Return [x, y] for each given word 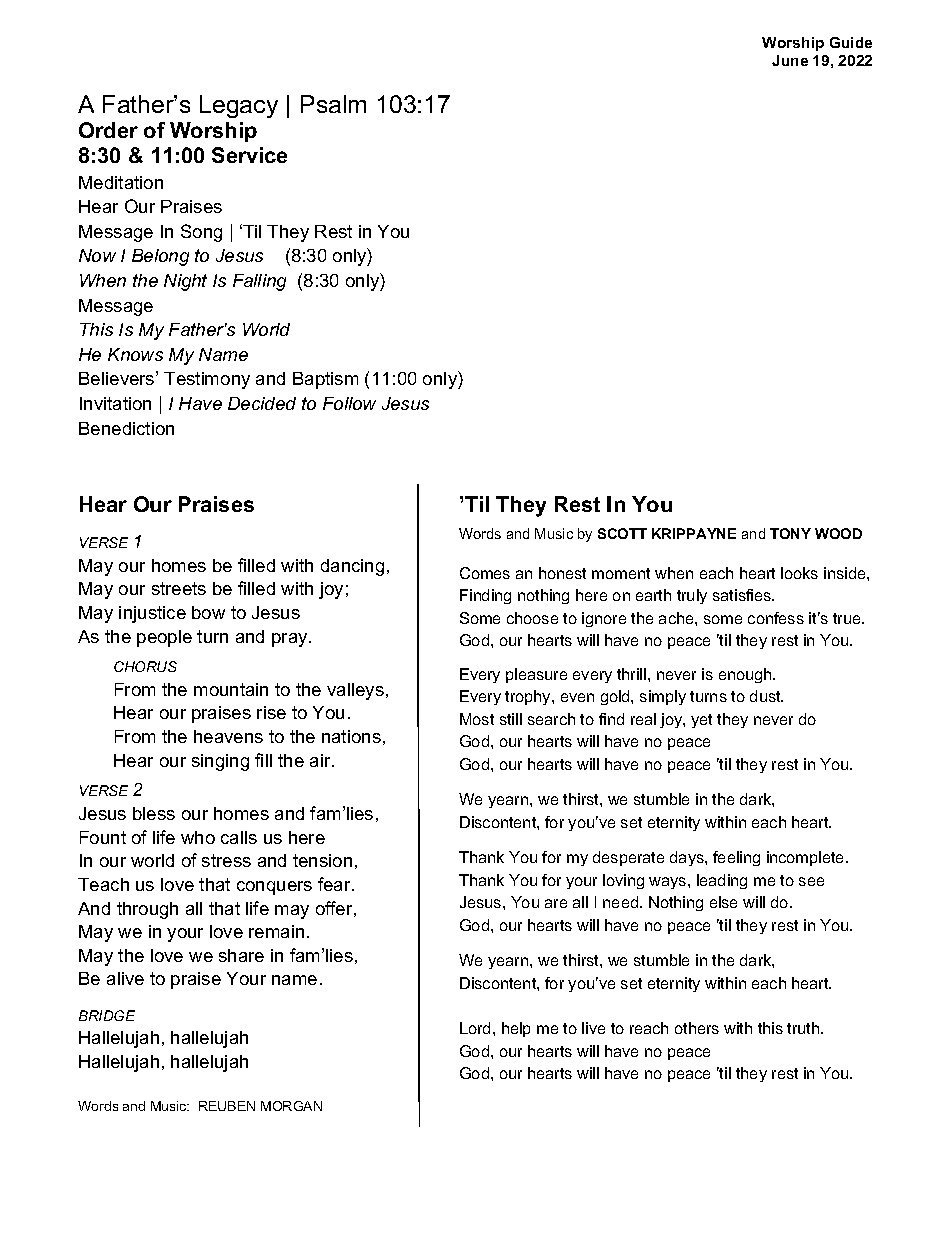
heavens [228, 736]
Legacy [239, 106]
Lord [475, 1028]
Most [477, 719]
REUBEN [227, 1106]
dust [766, 696]
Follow [349, 403]
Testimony [207, 380]
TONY [790, 533]
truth [804, 1028]
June [790, 60]
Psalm [333, 104]
